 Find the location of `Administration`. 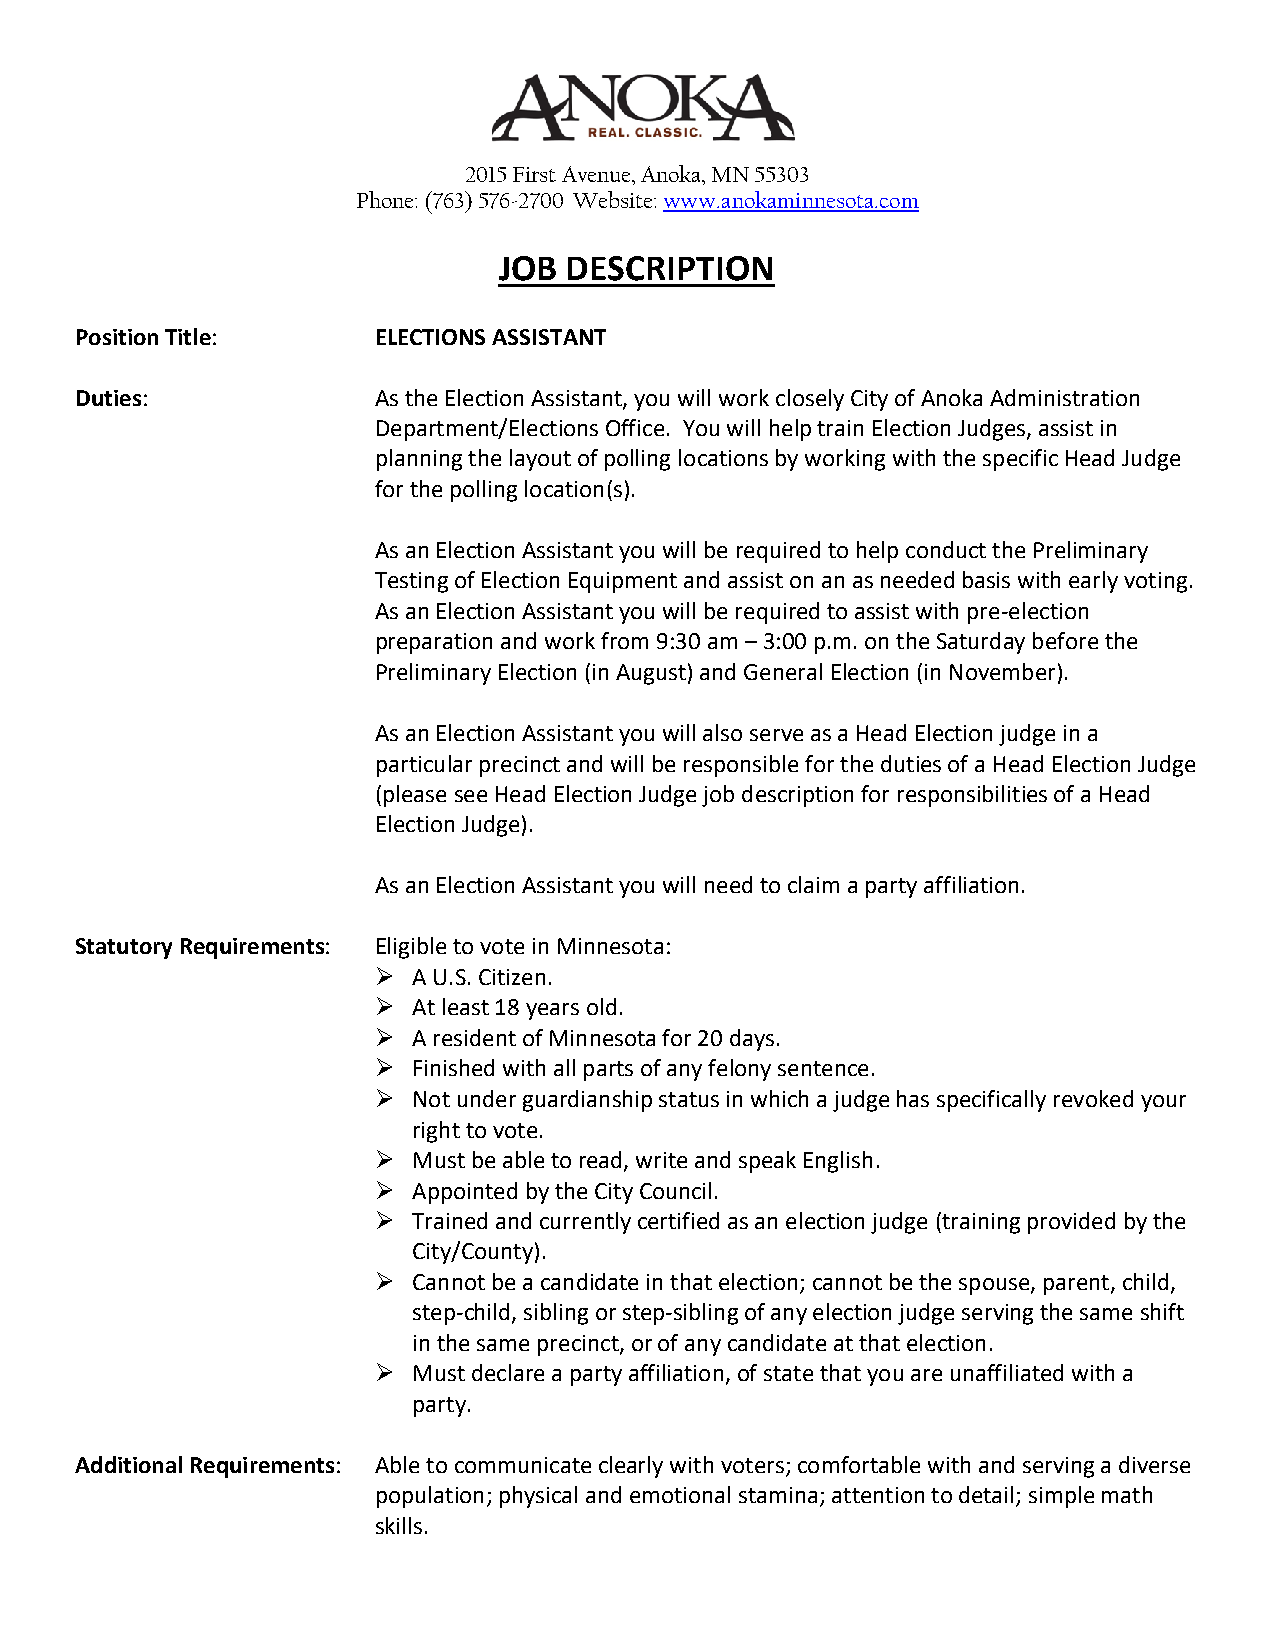

Administration is located at coordinates (1064, 397).
